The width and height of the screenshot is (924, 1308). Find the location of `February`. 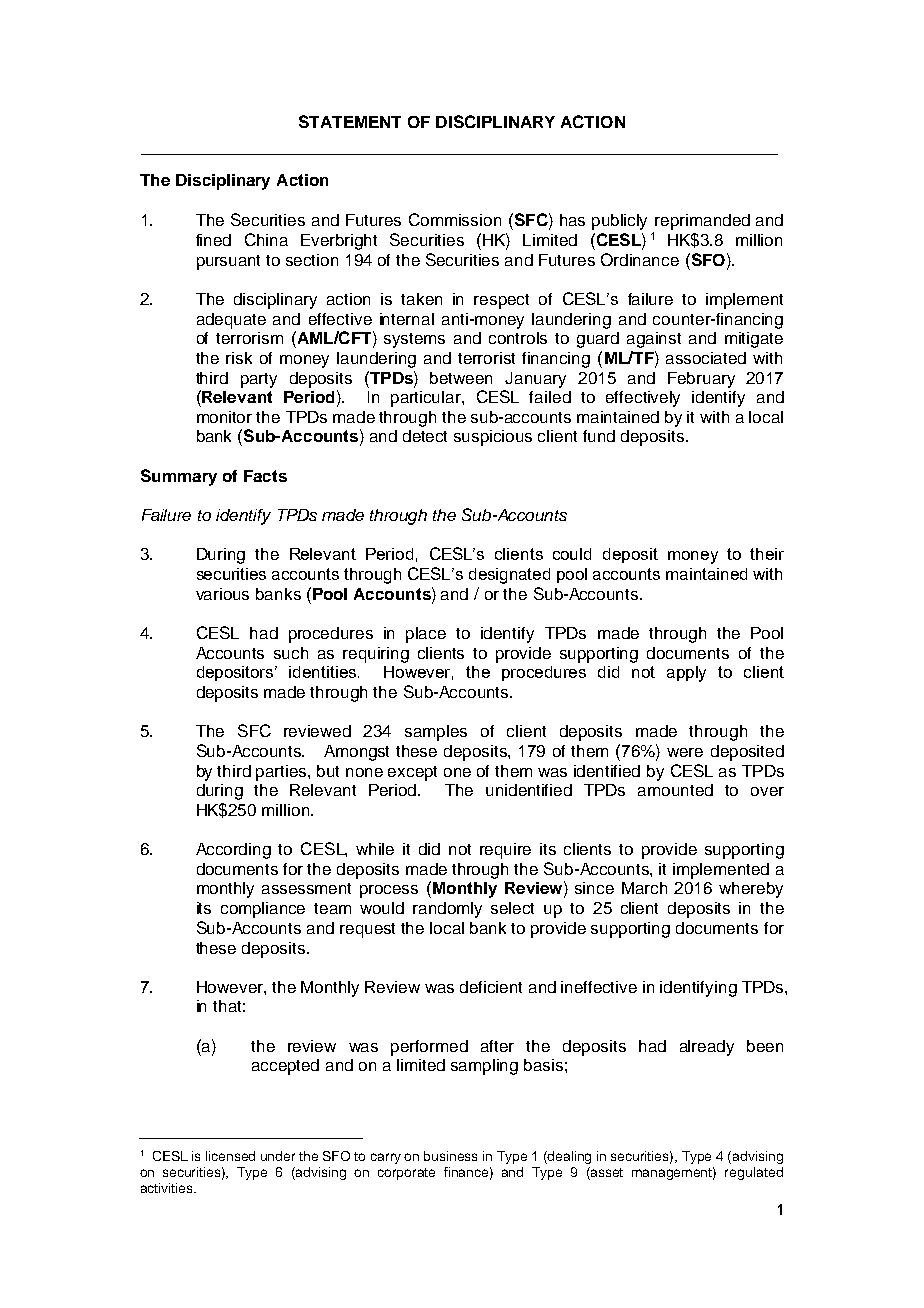

February is located at coordinates (701, 380).
